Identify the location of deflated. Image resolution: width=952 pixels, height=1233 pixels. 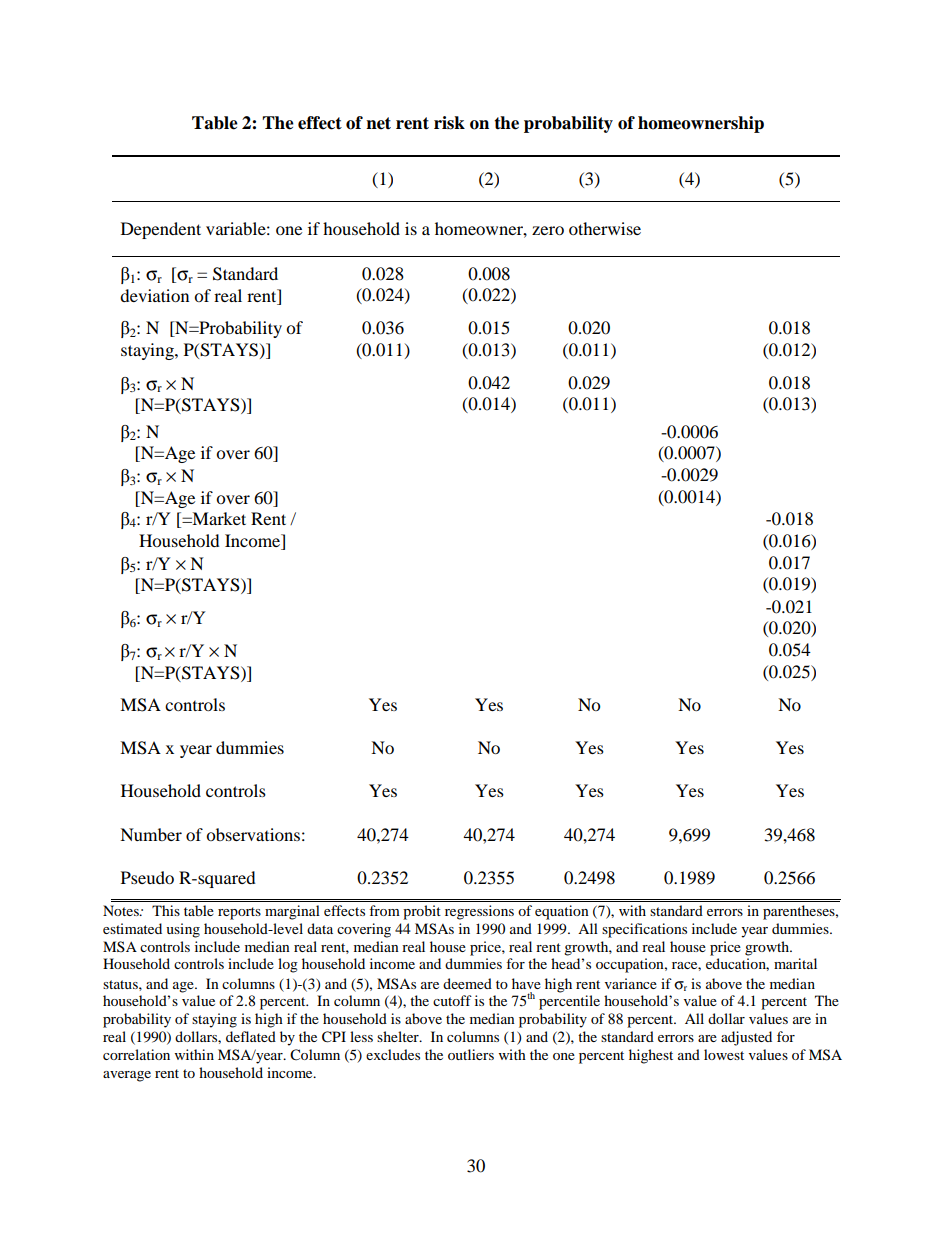
(251, 1036).
